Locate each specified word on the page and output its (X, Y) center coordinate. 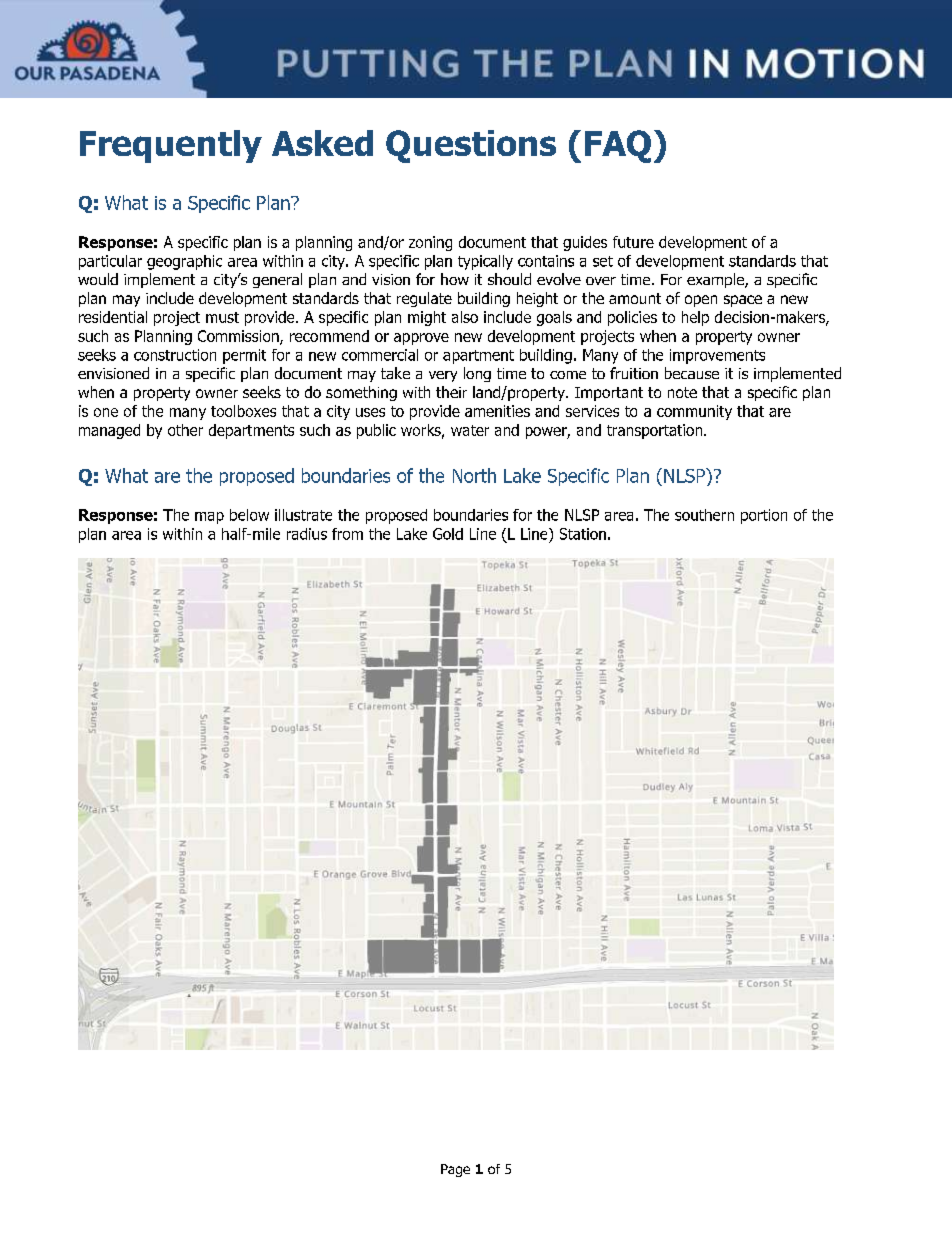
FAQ (618, 146)
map (209, 518)
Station (583, 534)
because (692, 373)
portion (764, 516)
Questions (471, 146)
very (443, 376)
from (347, 534)
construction (175, 355)
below (249, 515)
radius (307, 534)
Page (455, 1170)
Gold (448, 534)
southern (704, 515)
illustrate (303, 515)
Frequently (171, 146)
